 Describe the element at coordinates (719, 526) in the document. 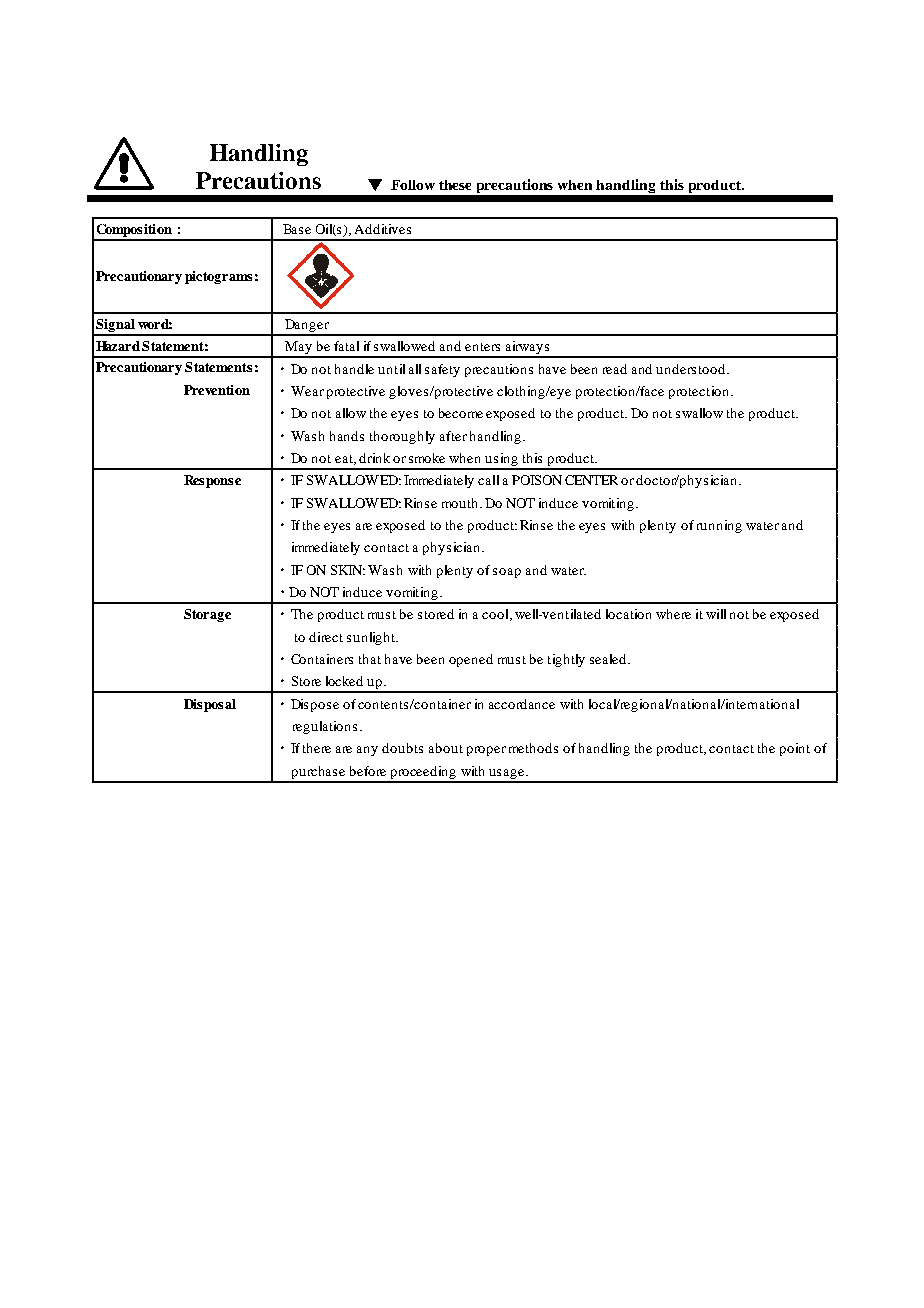

I see `running` at that location.
